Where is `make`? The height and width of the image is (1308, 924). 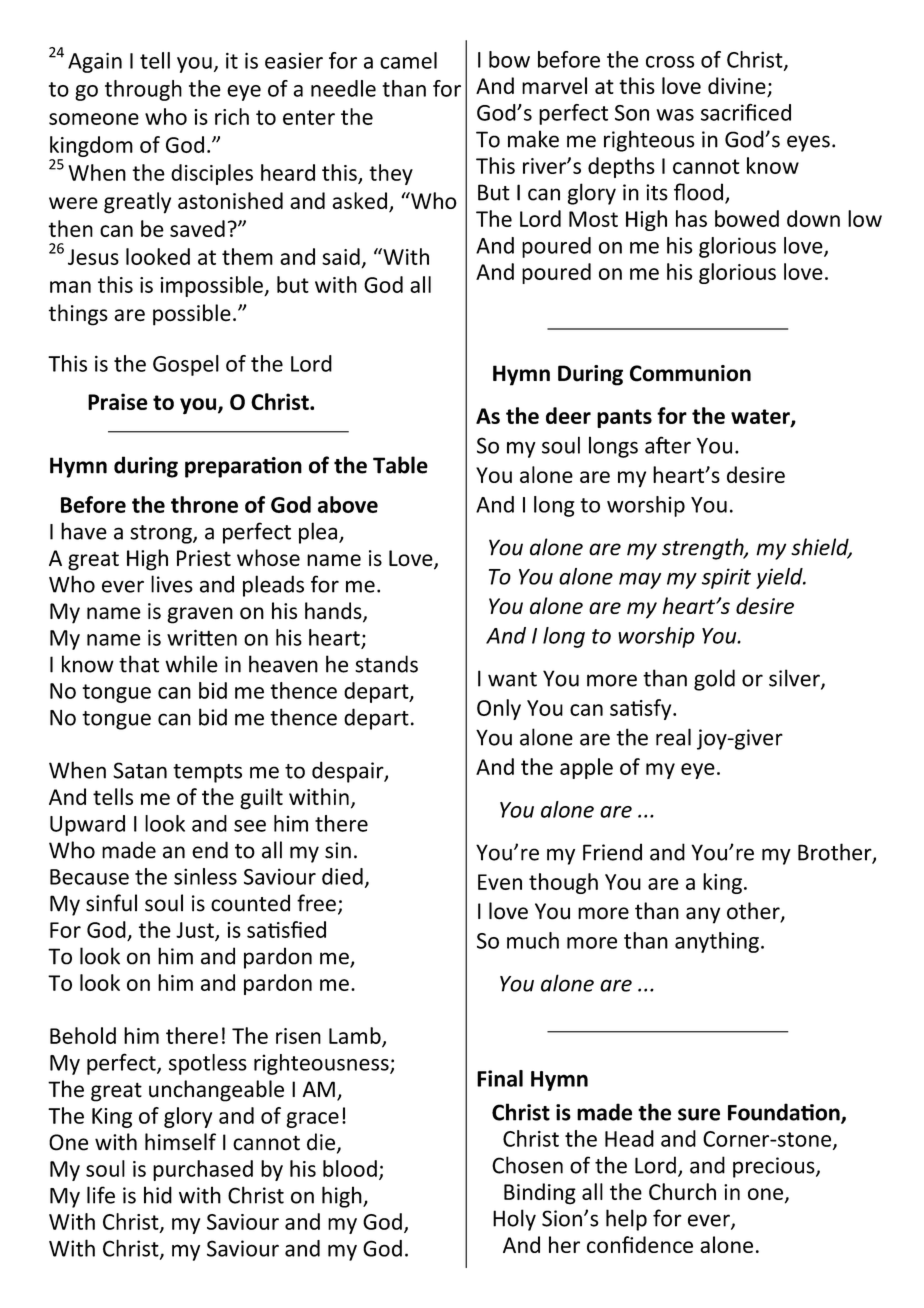
make is located at coordinates (533, 139).
